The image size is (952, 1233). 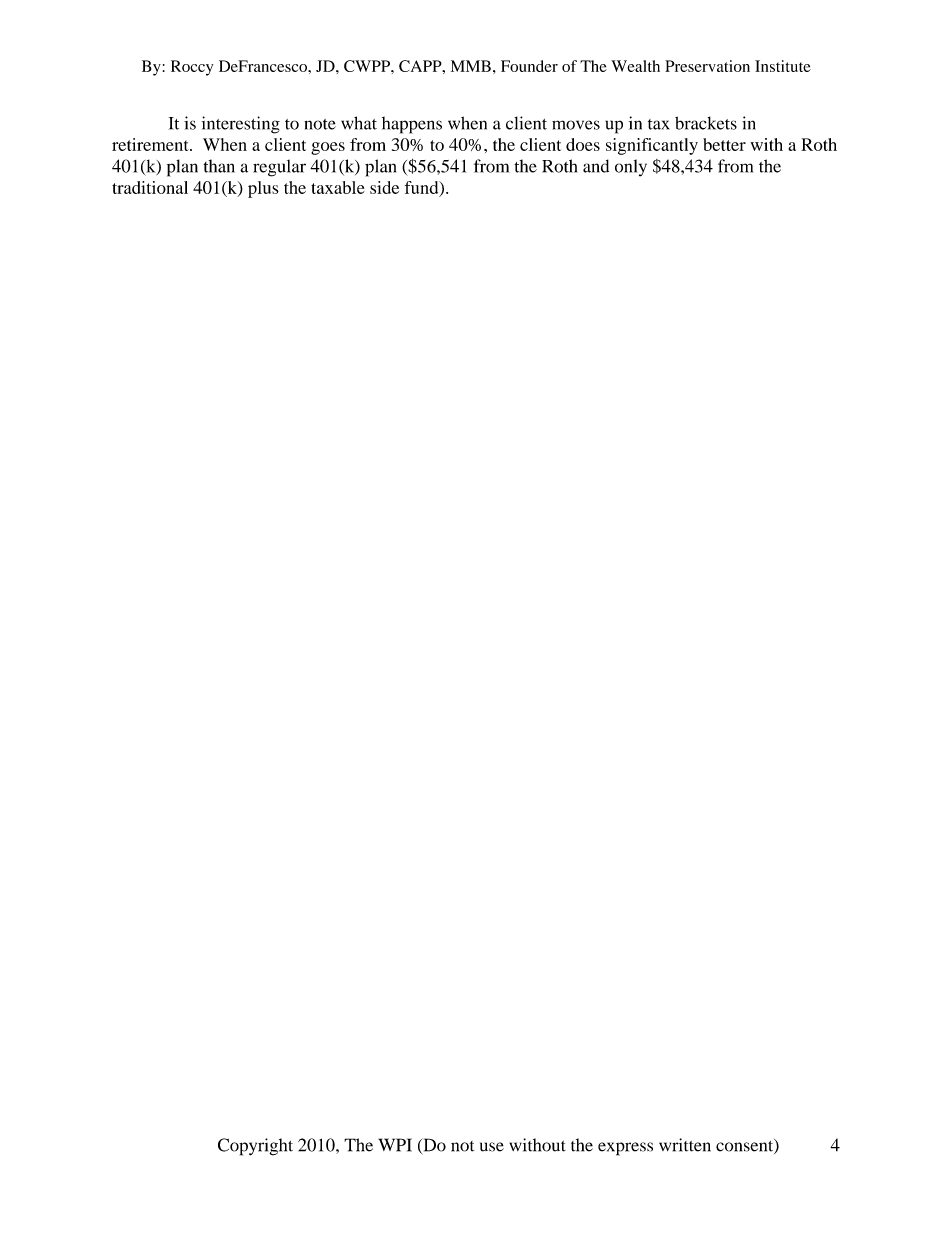 I want to click on use, so click(x=492, y=1147).
